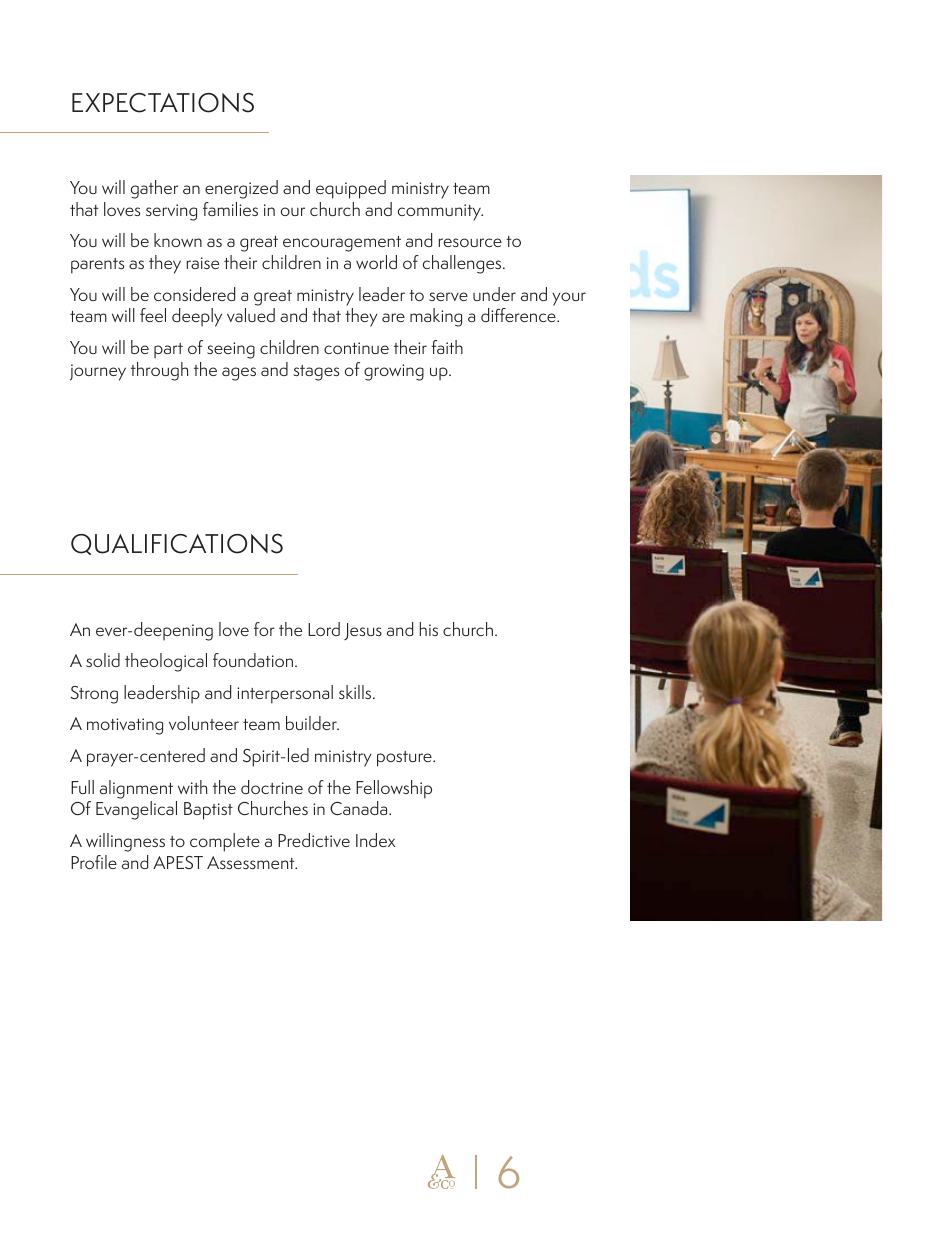  I want to click on community, so click(440, 212).
